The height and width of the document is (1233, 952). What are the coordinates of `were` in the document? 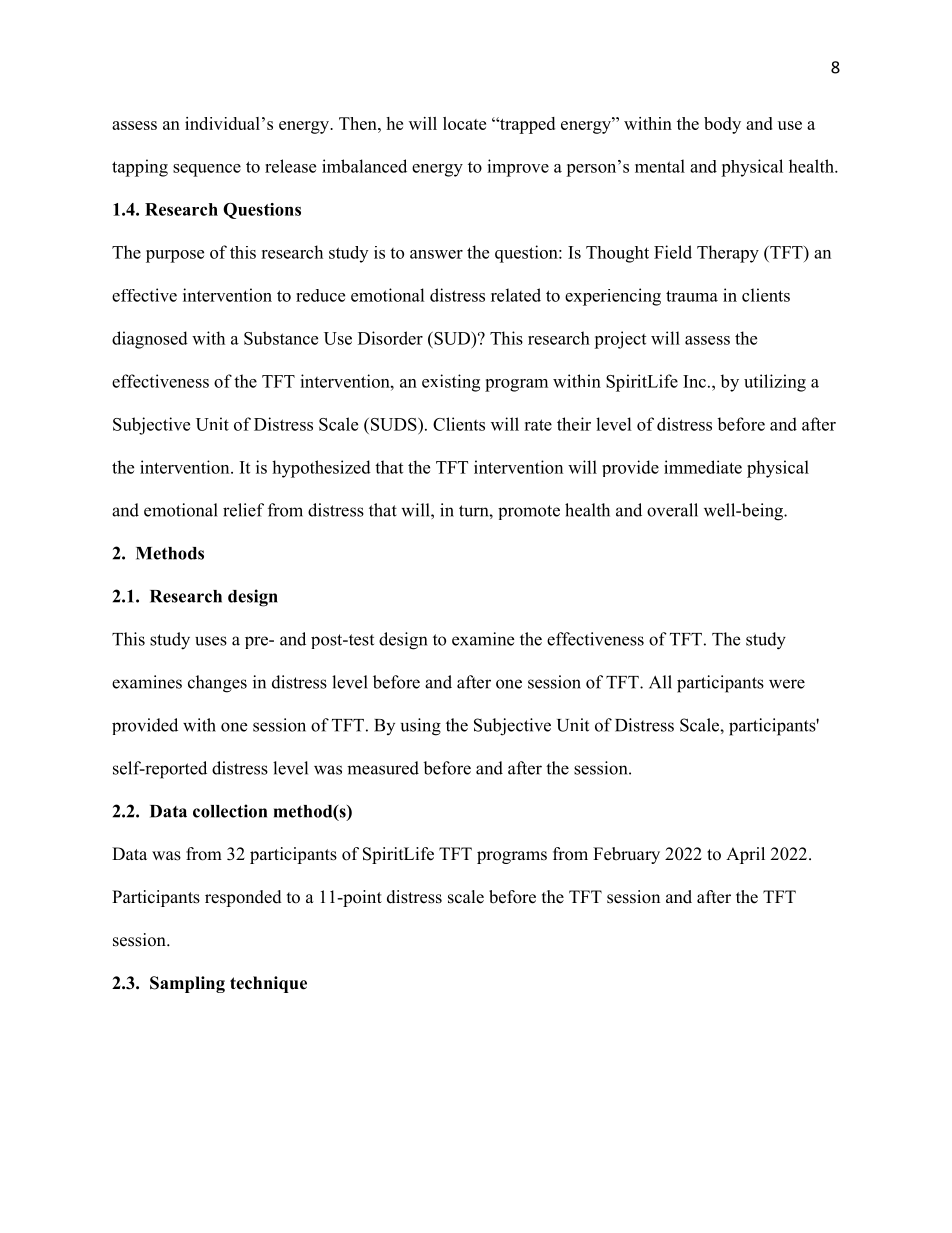 It's located at (787, 684).
